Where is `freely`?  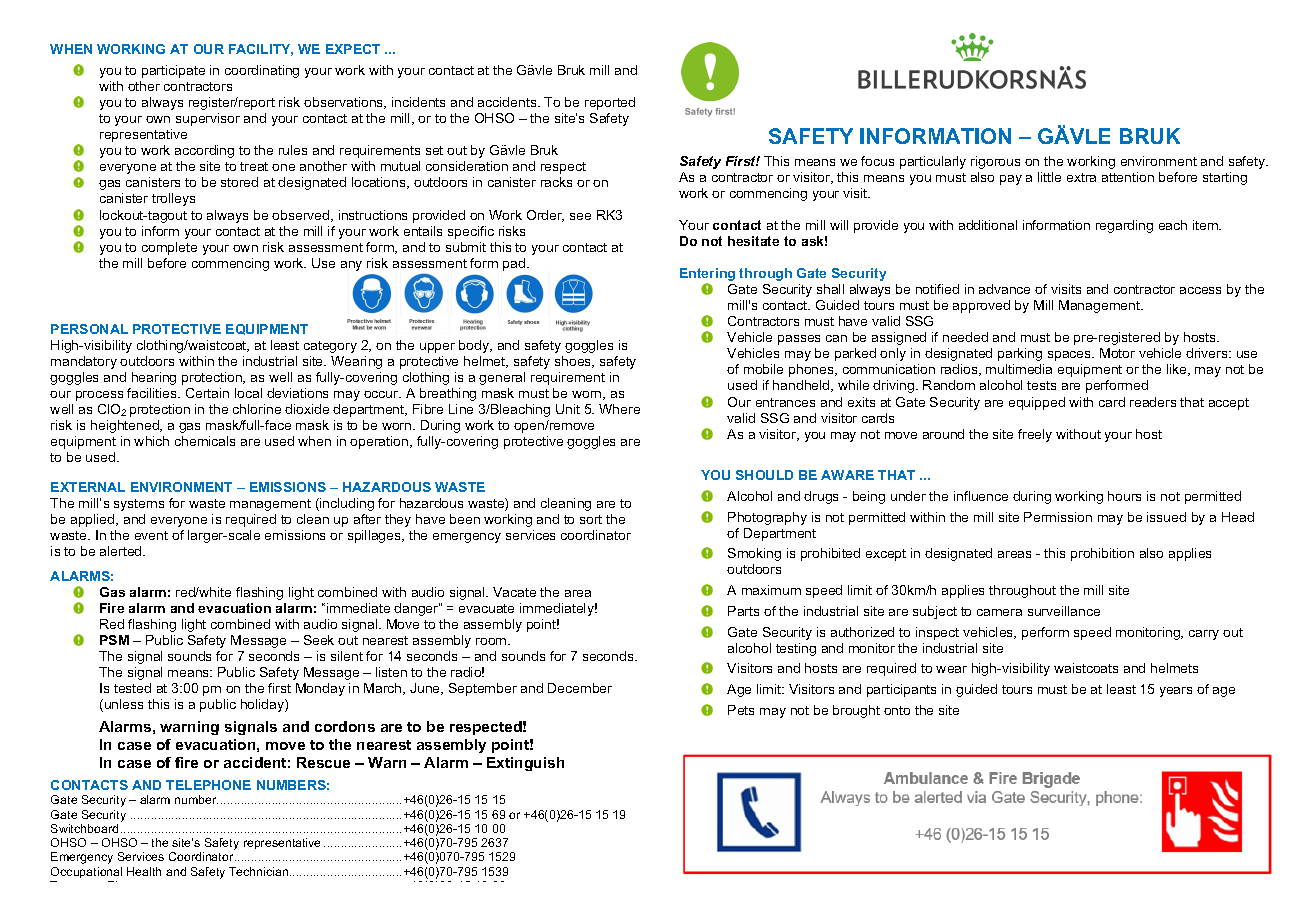 freely is located at coordinates (1035, 435).
